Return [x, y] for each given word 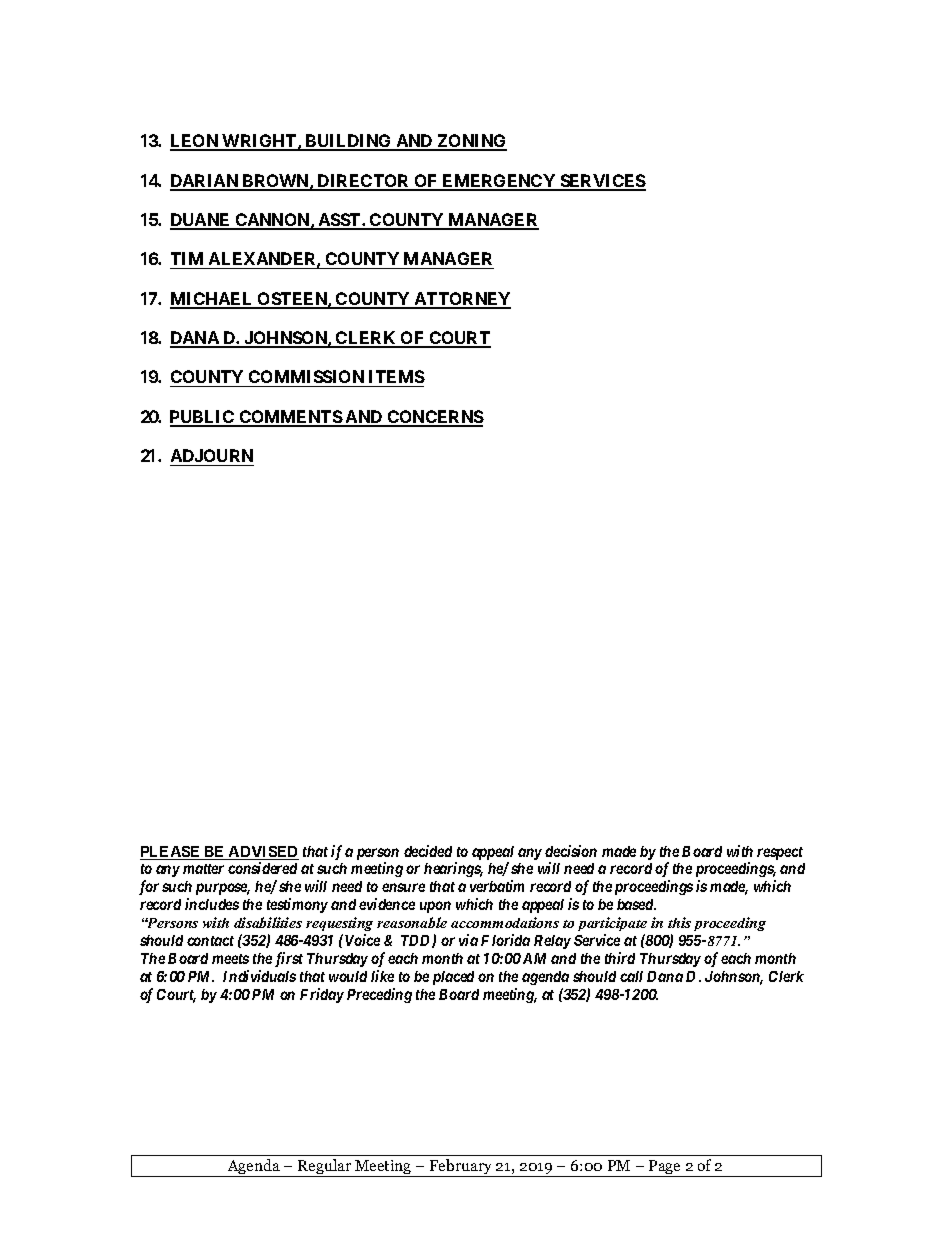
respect [780, 853]
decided [428, 851]
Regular [325, 1168]
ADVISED [263, 853]
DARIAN [205, 182]
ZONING [471, 142]
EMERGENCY [499, 182]
